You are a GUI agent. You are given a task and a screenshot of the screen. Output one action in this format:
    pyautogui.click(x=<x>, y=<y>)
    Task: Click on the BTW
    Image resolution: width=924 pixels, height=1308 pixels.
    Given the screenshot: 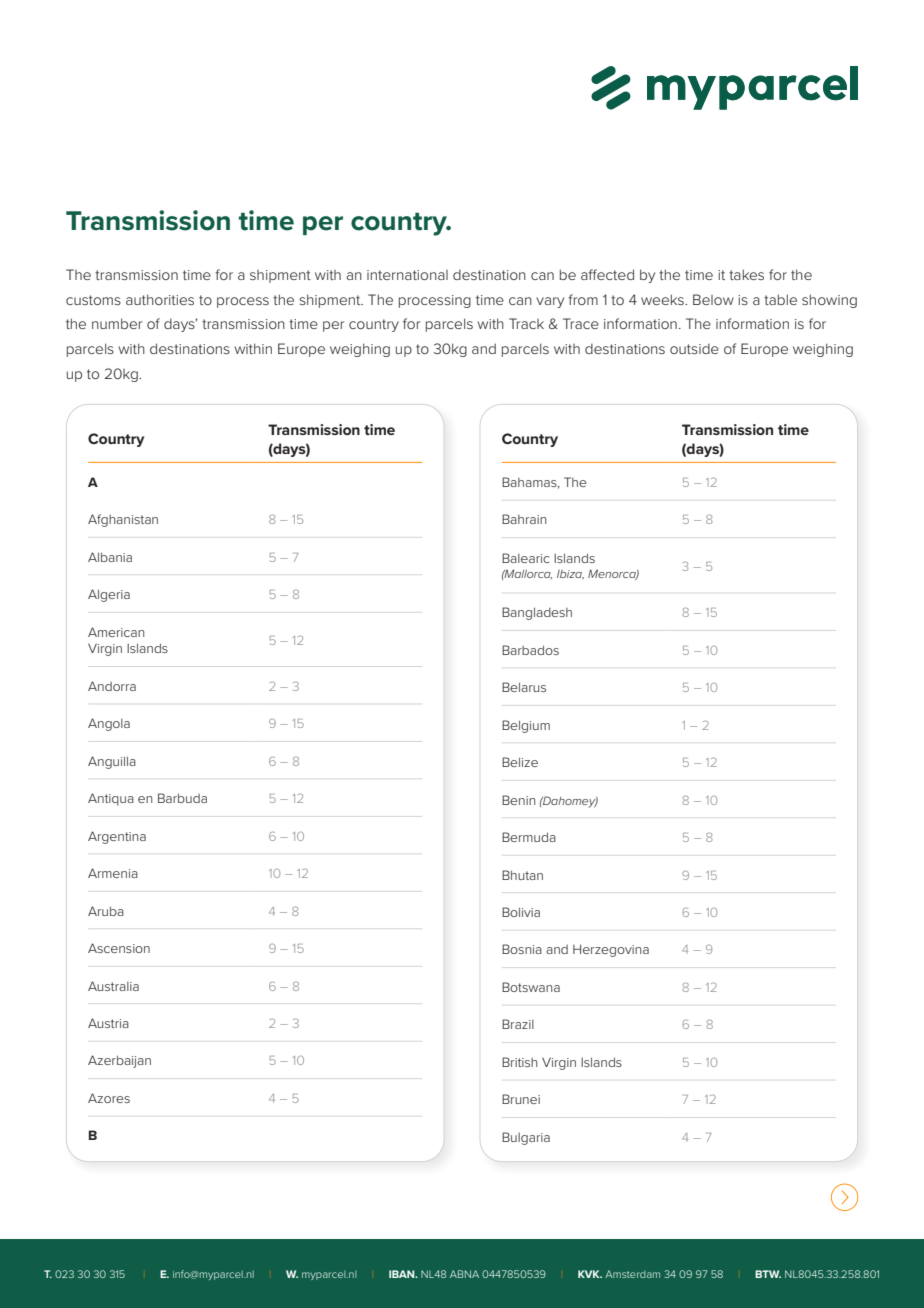 What is the action you would take?
    pyautogui.click(x=768, y=1274)
